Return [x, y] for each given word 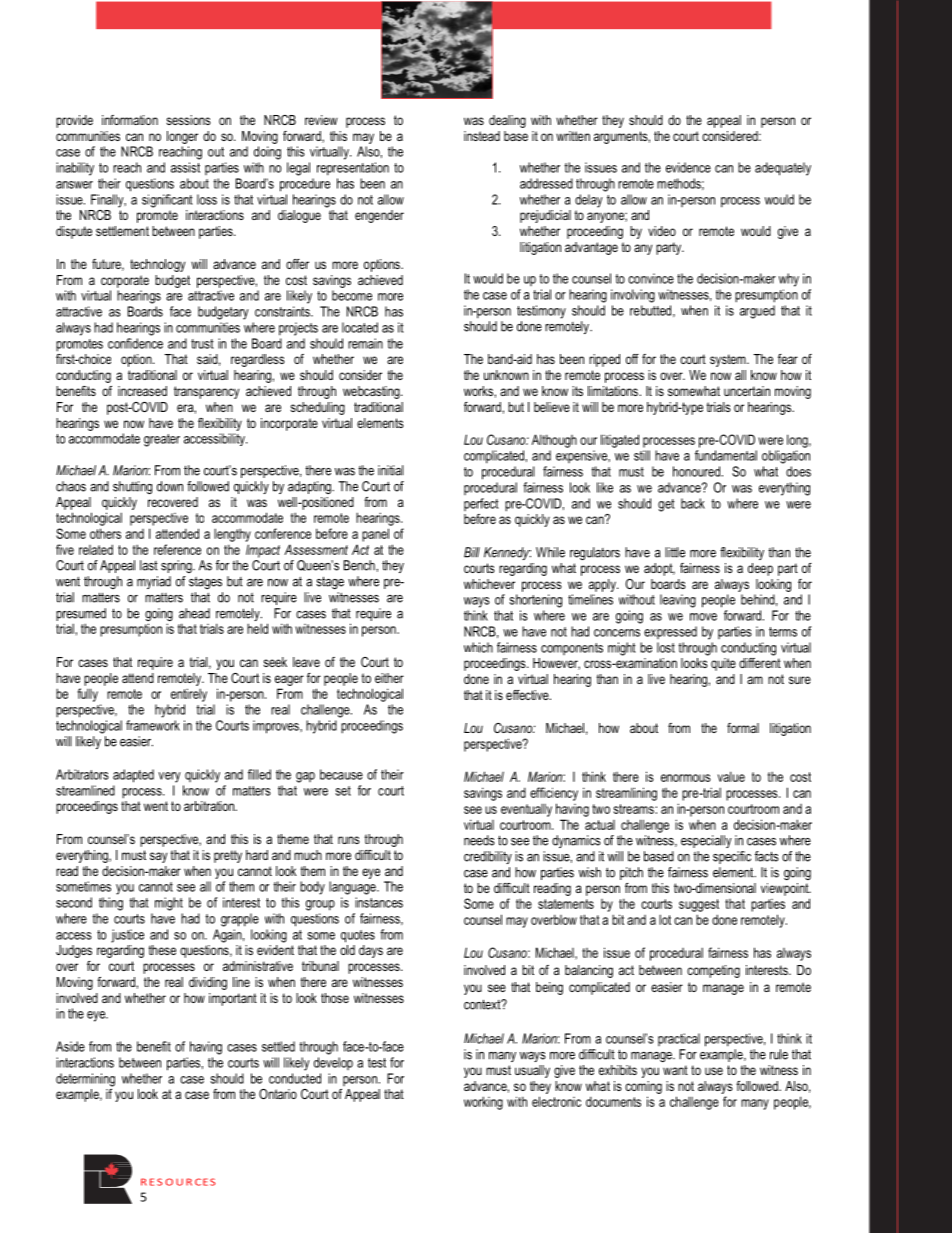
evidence [688, 167]
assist [185, 167]
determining [85, 1080]
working [483, 1103]
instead [482, 136]
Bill [472, 552]
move [703, 617]
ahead [194, 613]
